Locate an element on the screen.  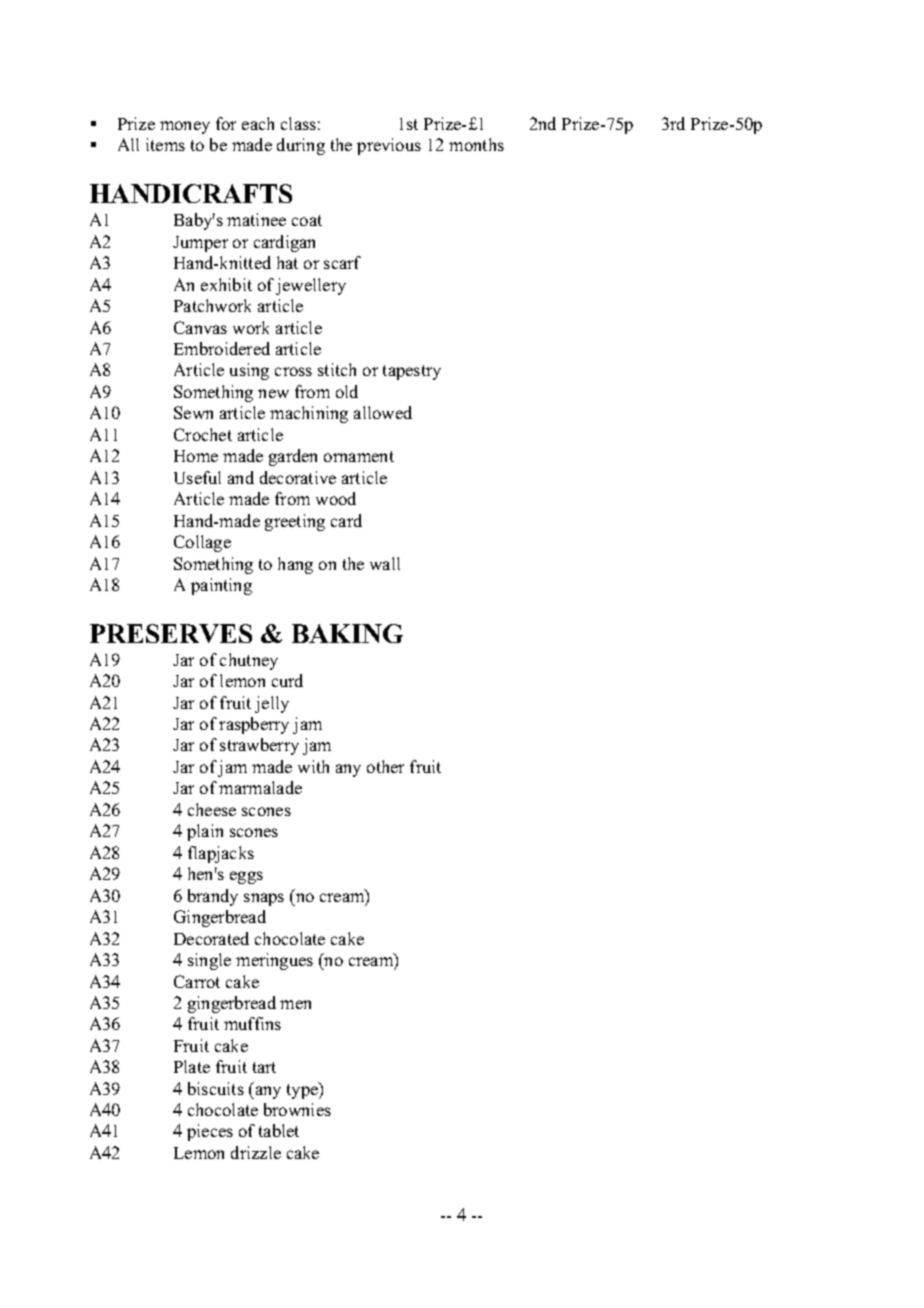
wall is located at coordinates (385, 563).
